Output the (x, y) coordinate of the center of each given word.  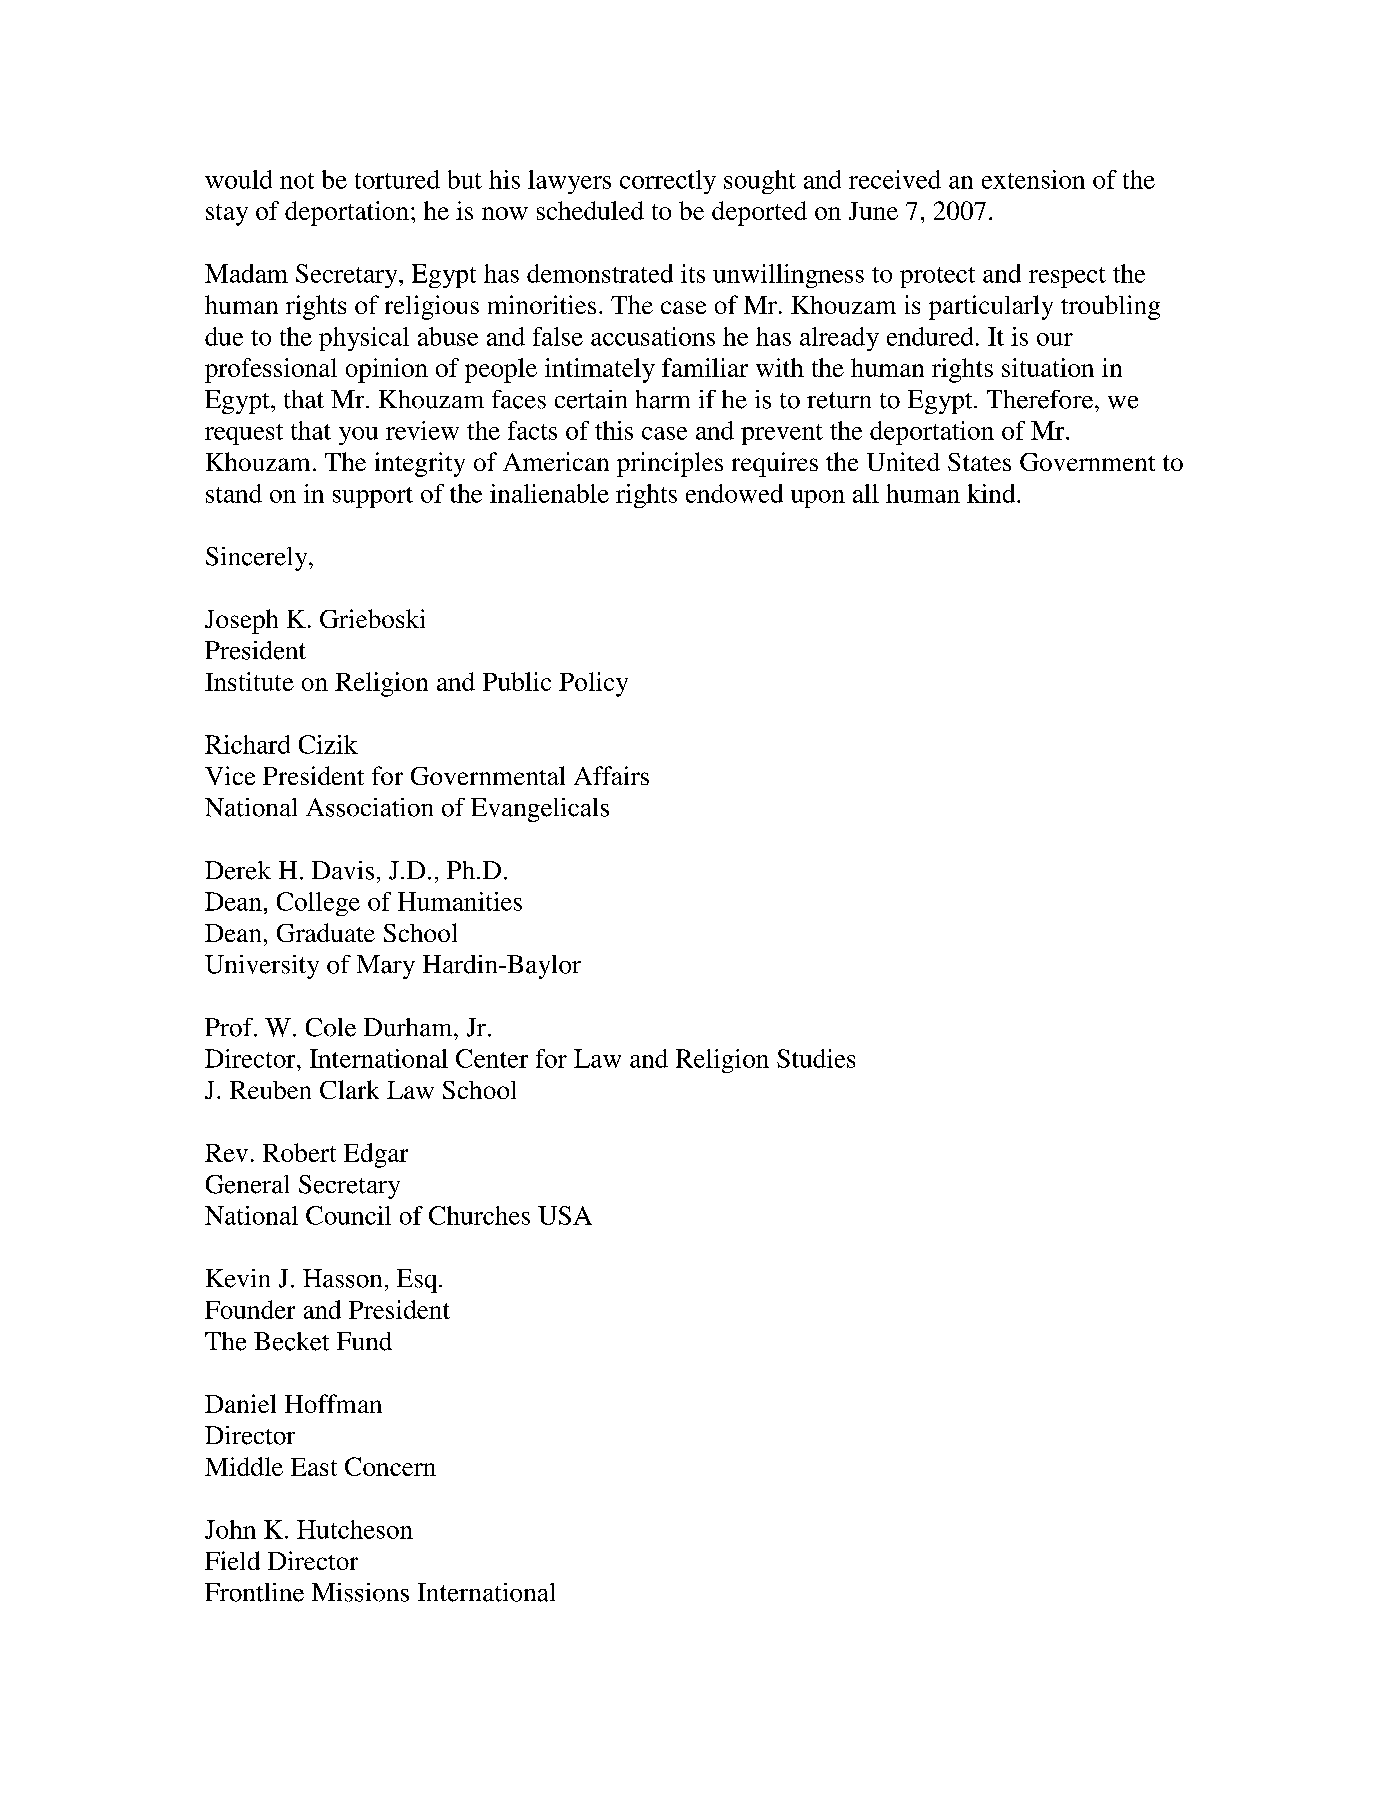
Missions (360, 1592)
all (866, 493)
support (373, 497)
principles (670, 464)
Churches (479, 1215)
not (297, 181)
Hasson (342, 1278)
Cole (331, 1027)
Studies (816, 1058)
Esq (418, 1281)
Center (492, 1058)
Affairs (611, 775)
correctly (668, 182)
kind (992, 493)
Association (369, 807)
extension (1033, 179)
